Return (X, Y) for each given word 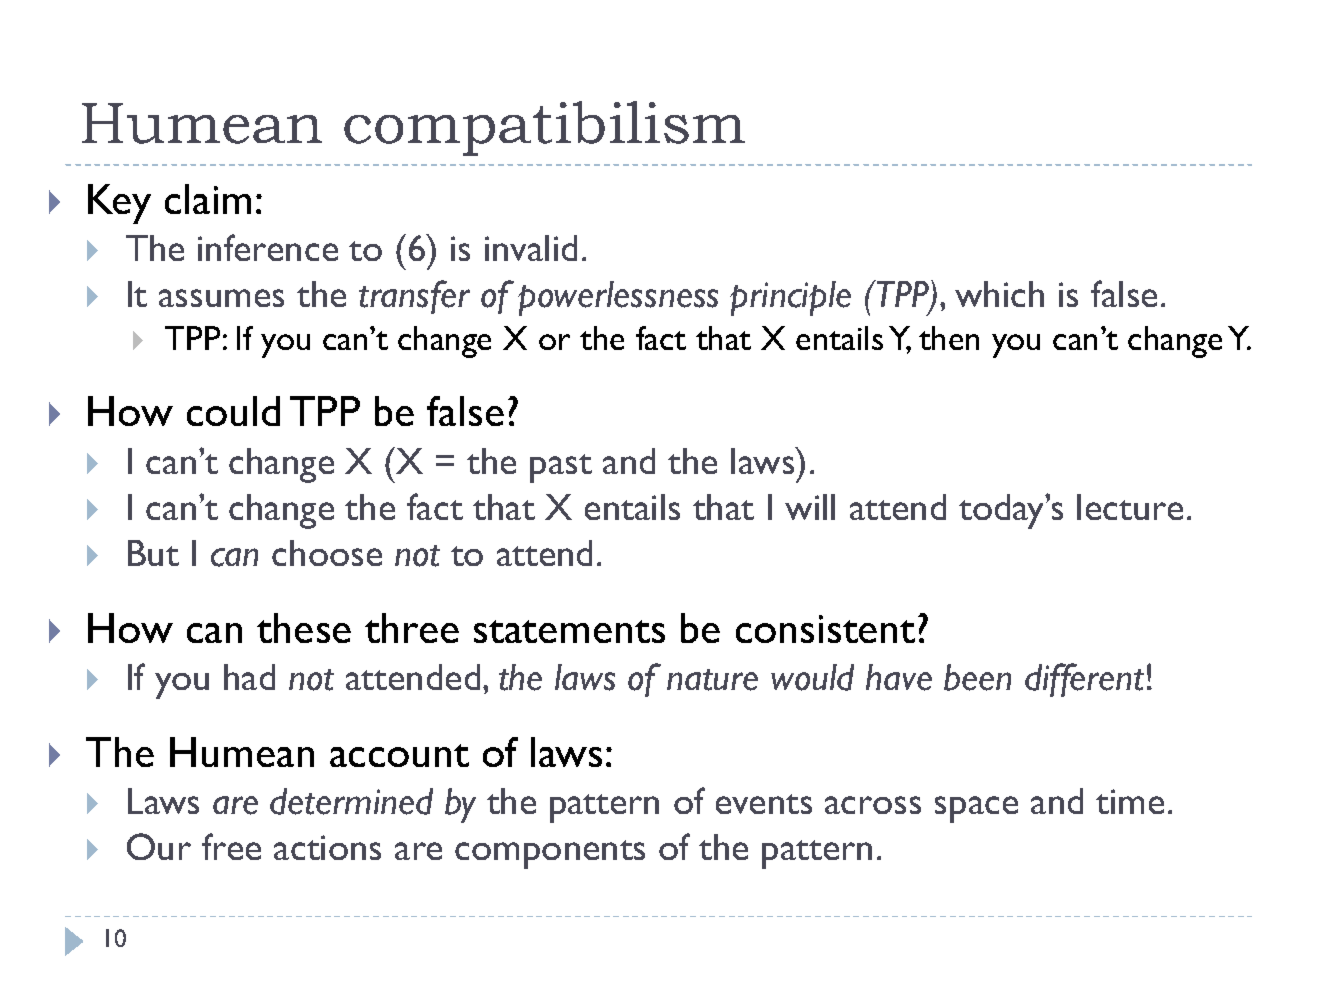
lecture (1130, 507)
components (550, 854)
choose (327, 553)
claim (208, 199)
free (231, 846)
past (561, 468)
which (999, 294)
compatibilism (544, 128)
